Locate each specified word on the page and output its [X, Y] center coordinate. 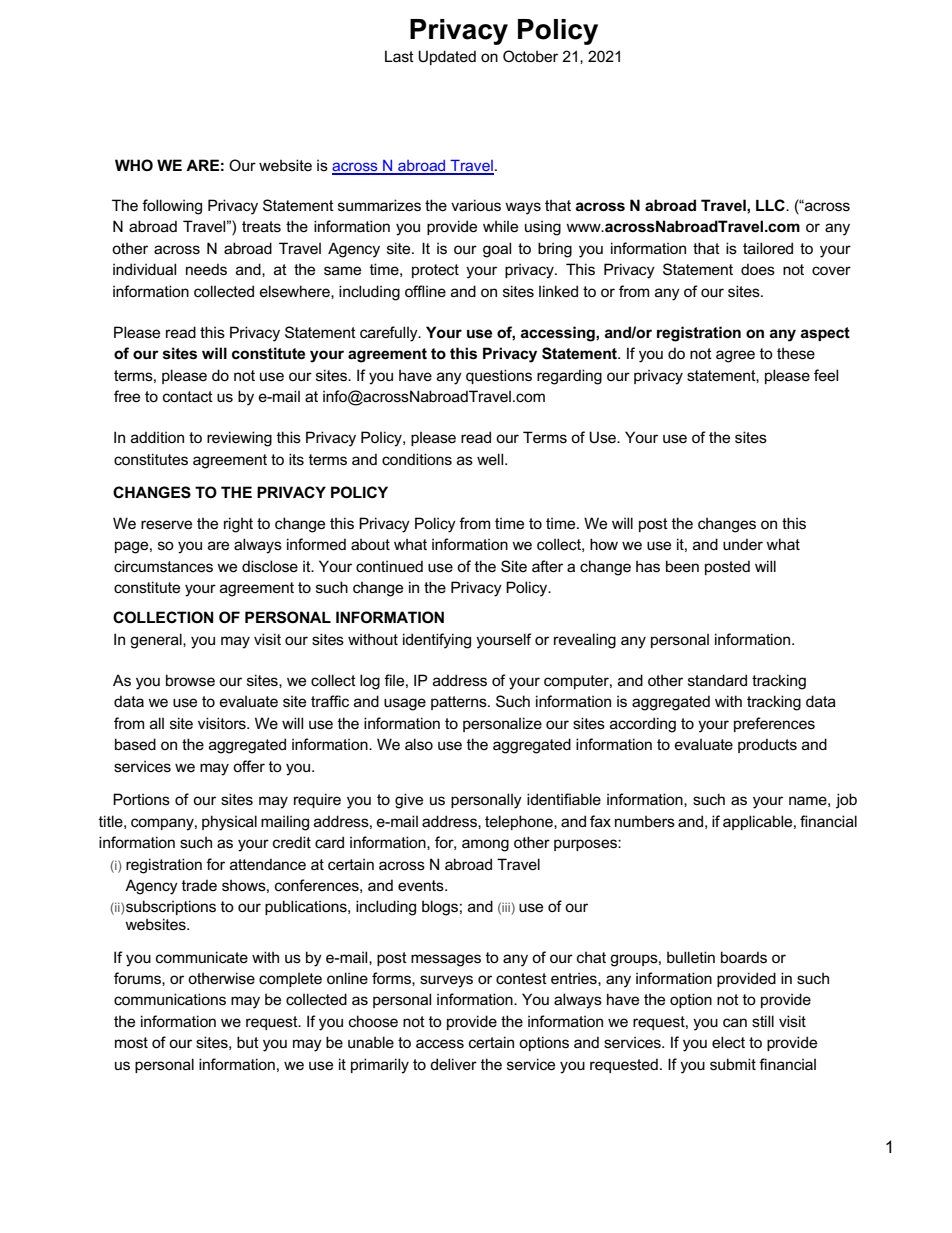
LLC [771, 205]
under [743, 544]
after [547, 566]
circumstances [163, 566]
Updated [447, 57]
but [248, 1042]
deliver [453, 1064]
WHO [134, 165]
